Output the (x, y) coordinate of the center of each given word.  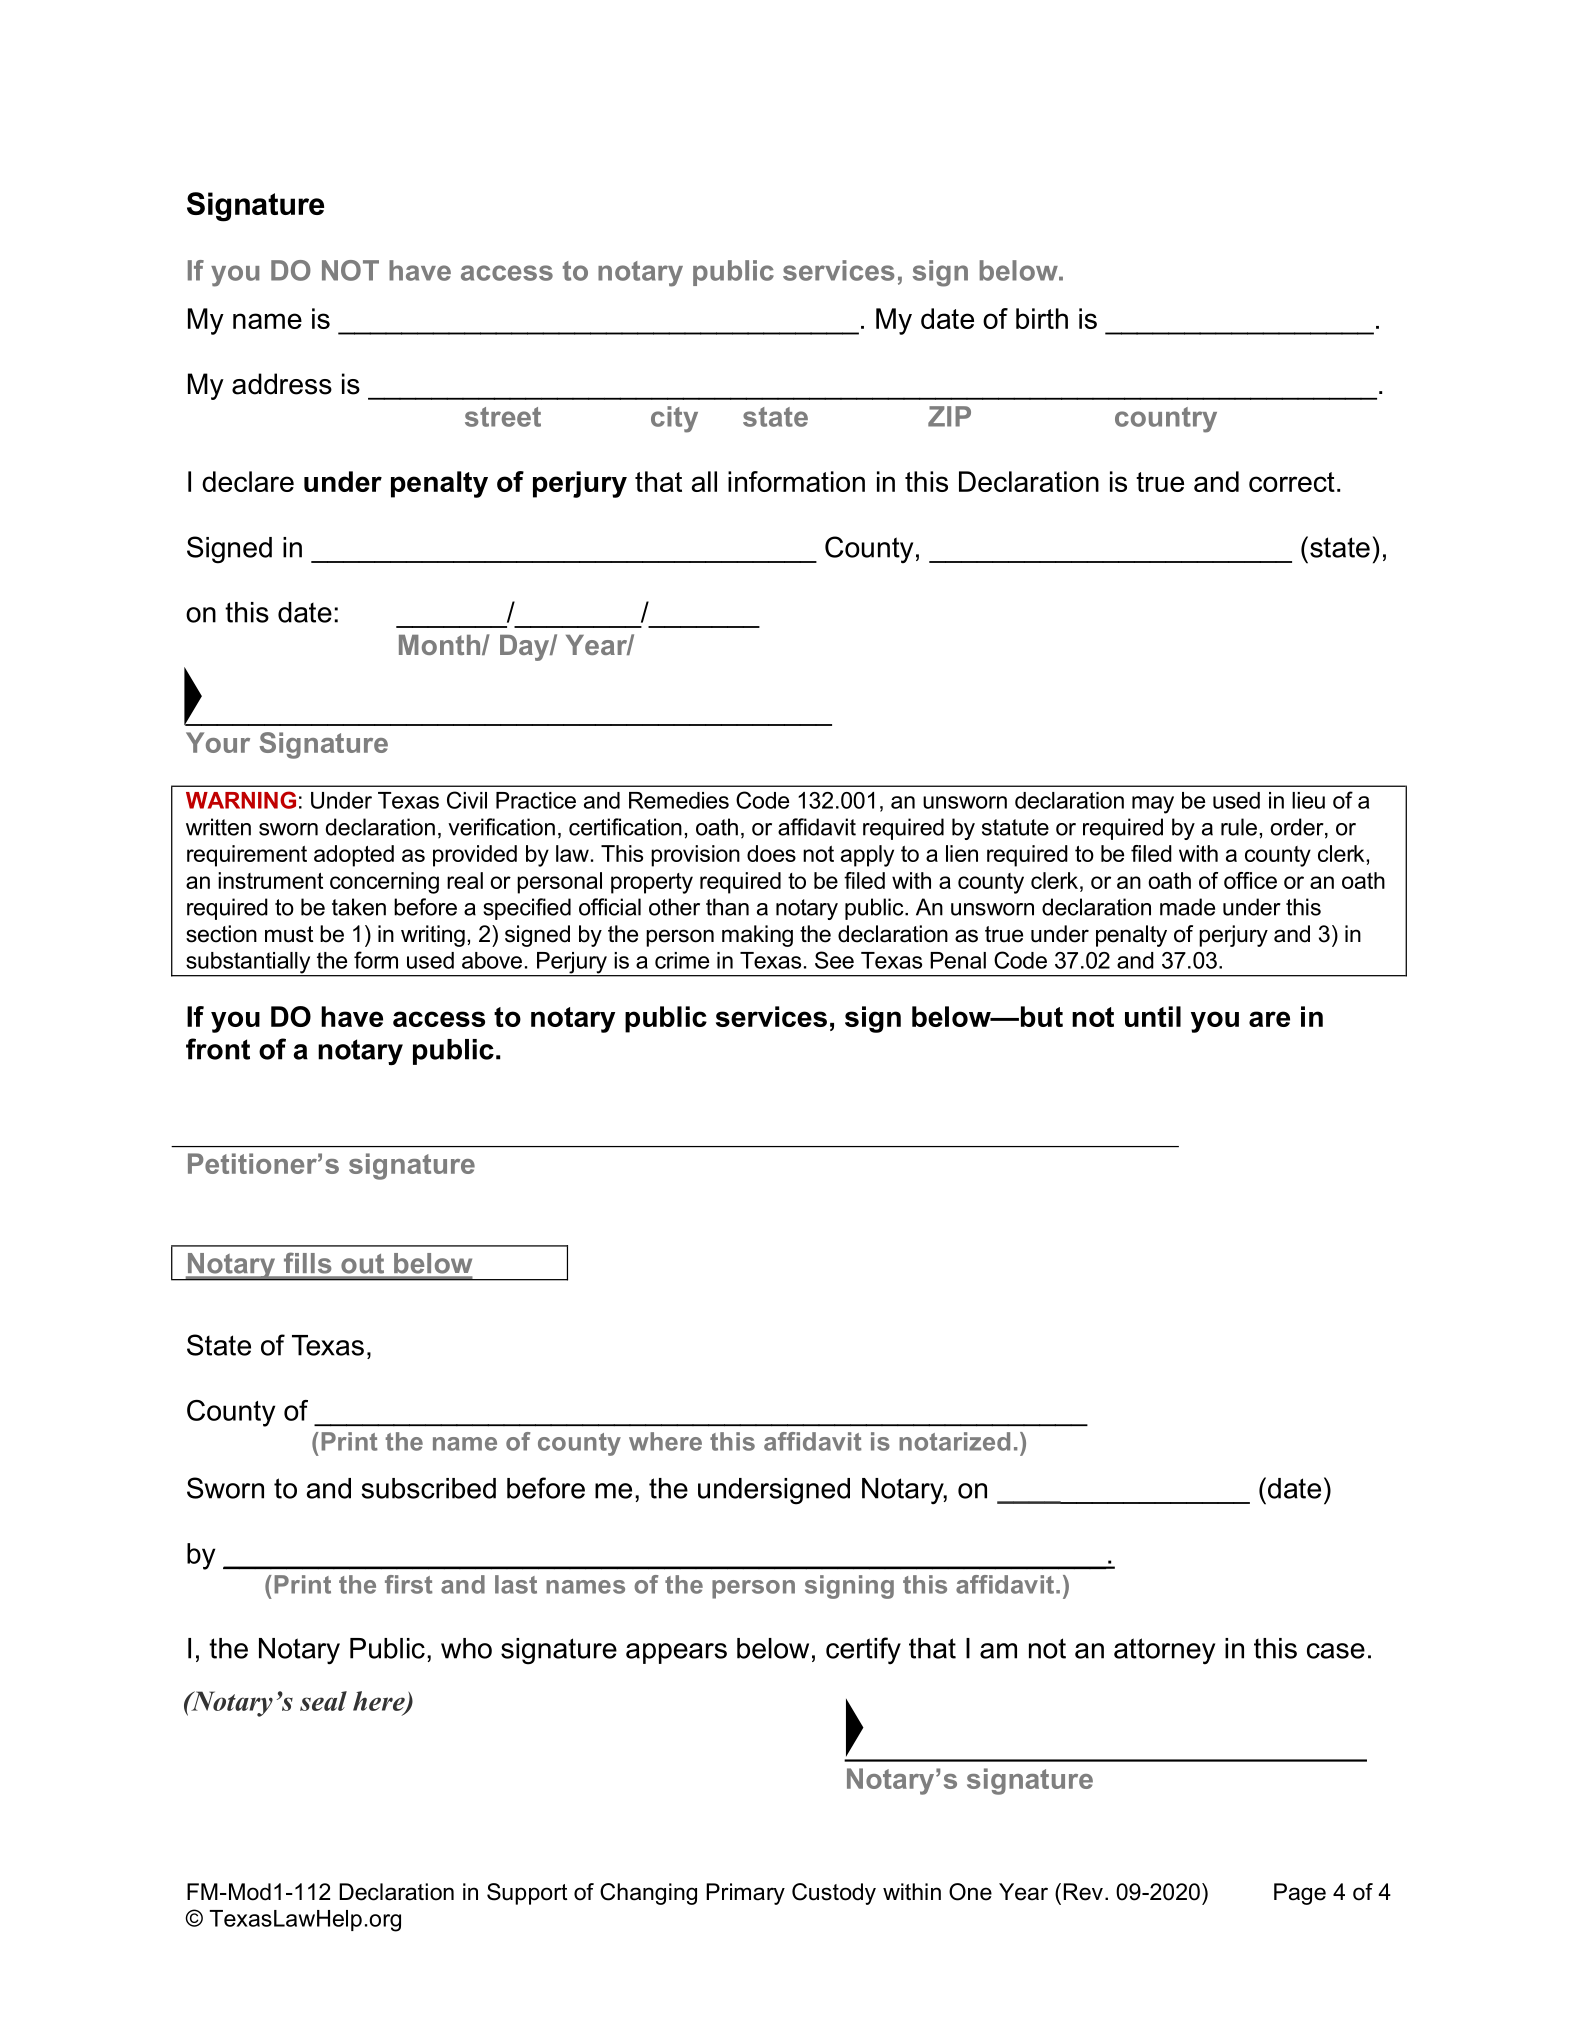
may (1153, 805)
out (363, 1263)
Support (527, 1894)
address (282, 384)
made (1187, 907)
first (409, 1584)
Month (441, 645)
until (1153, 1016)
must (289, 934)
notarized (954, 1441)
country (1166, 420)
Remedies (679, 800)
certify (863, 1650)
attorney (1164, 1651)
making (757, 936)
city (674, 419)
